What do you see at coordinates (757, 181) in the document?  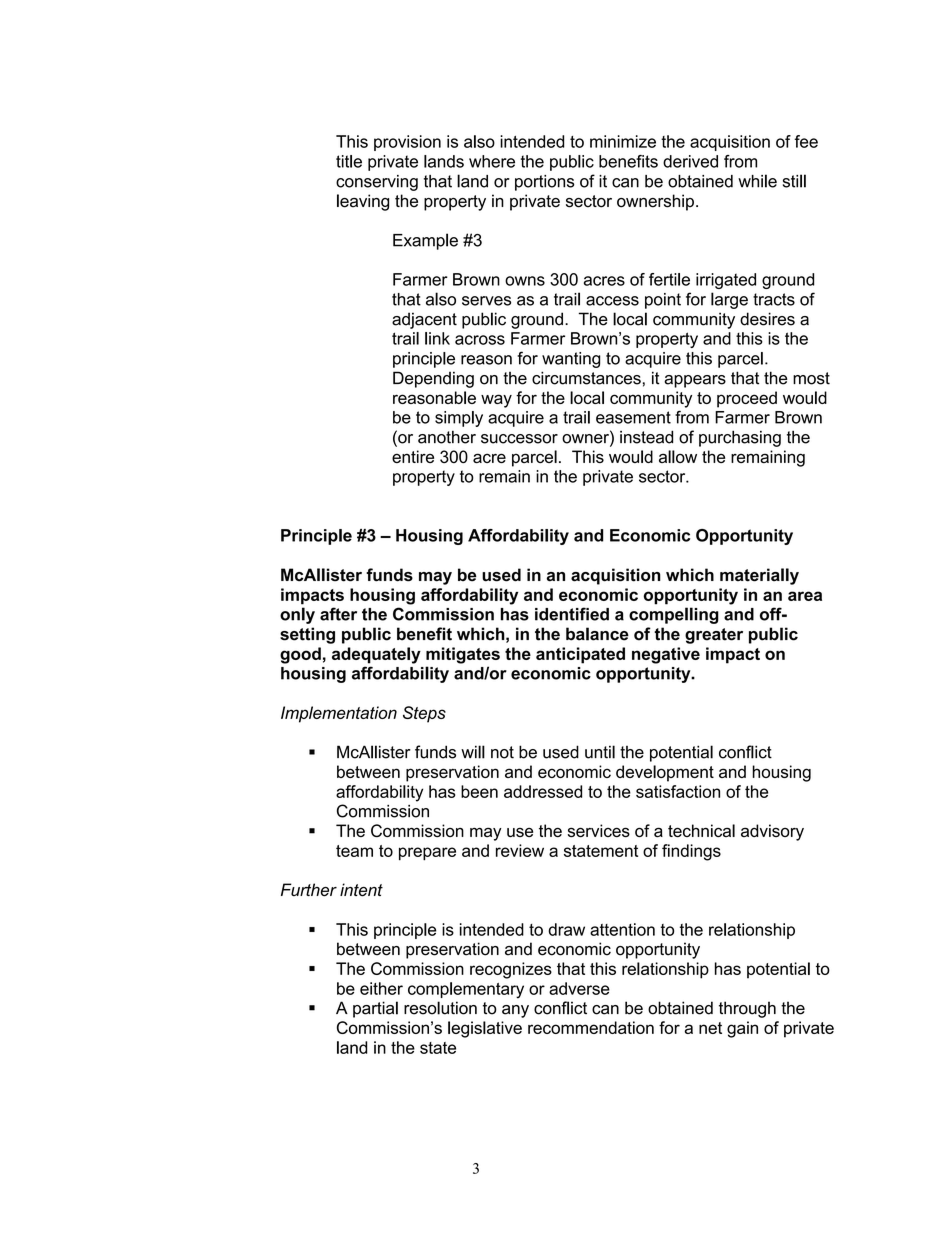 I see `while` at bounding box center [757, 181].
